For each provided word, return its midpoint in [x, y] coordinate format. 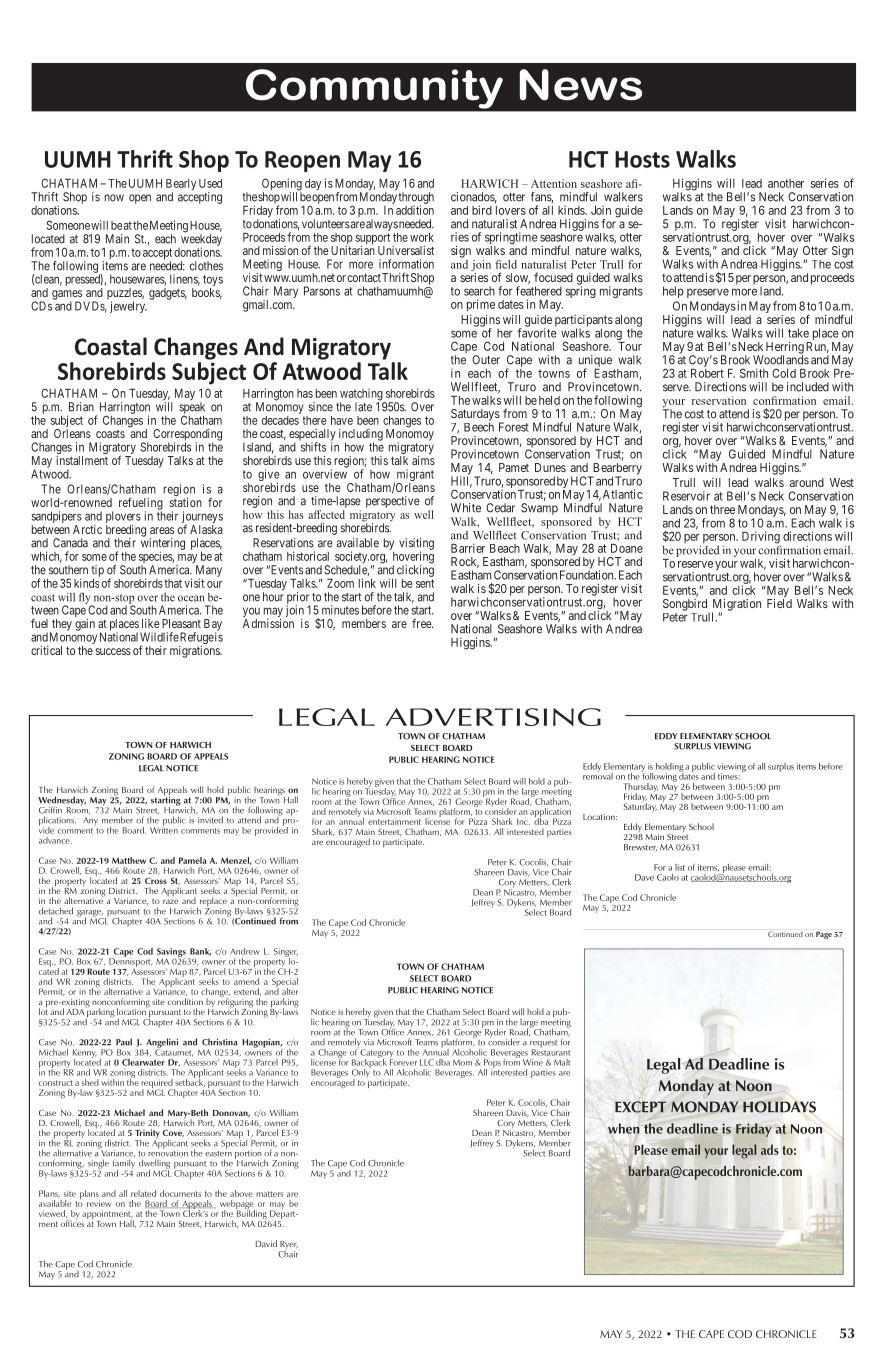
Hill [461, 481]
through [416, 199]
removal [598, 775]
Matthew [129, 860]
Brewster [640, 847]
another [786, 183]
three [722, 509]
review [99, 1203]
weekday [201, 240]
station [186, 502]
